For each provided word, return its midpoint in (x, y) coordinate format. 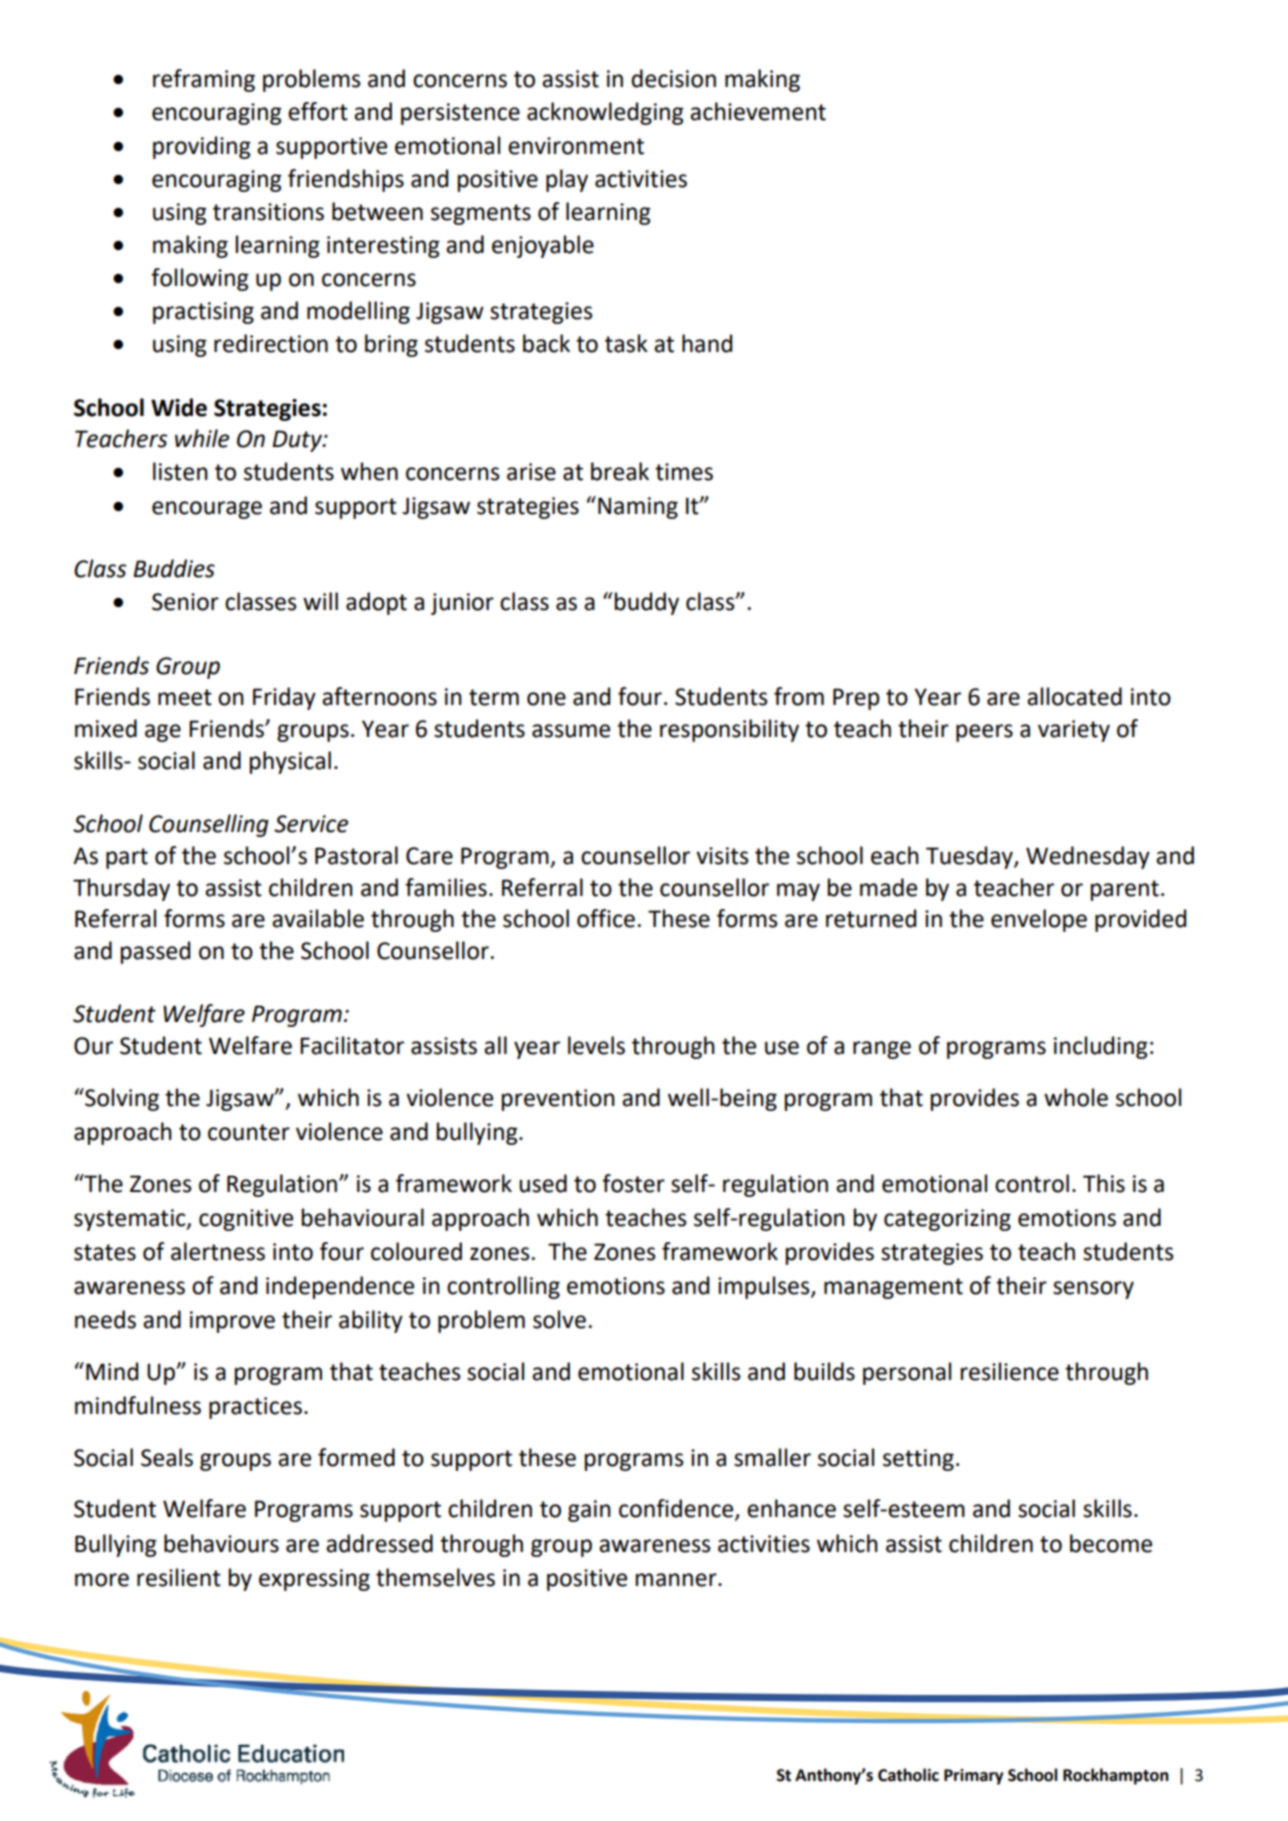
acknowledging (605, 113)
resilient (179, 1577)
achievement (758, 111)
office (606, 918)
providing (202, 147)
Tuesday (970, 857)
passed (155, 952)
